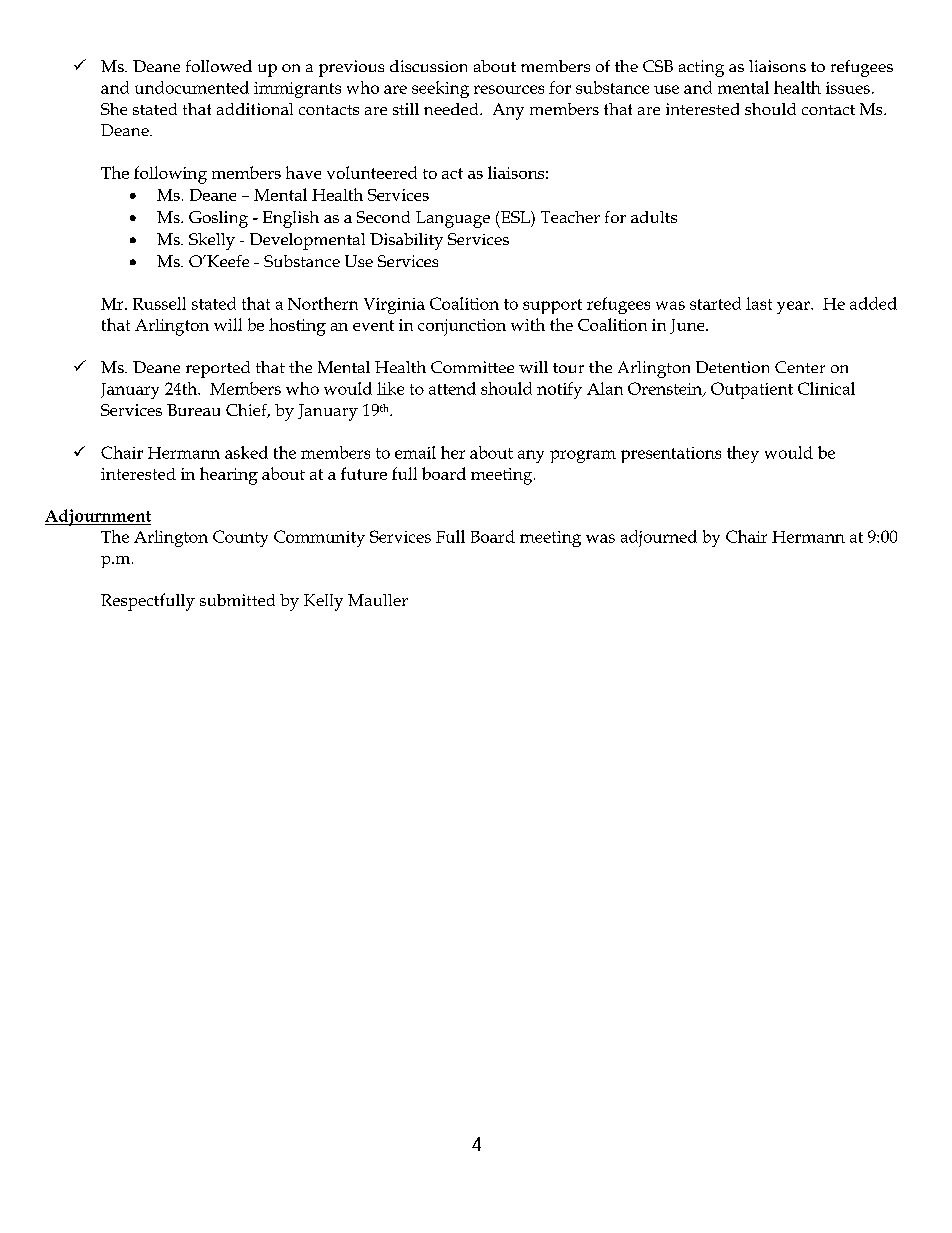 Image resolution: width=952 pixels, height=1233 pixels. Describe the element at coordinates (848, 88) in the page. I see `issues` at that location.
